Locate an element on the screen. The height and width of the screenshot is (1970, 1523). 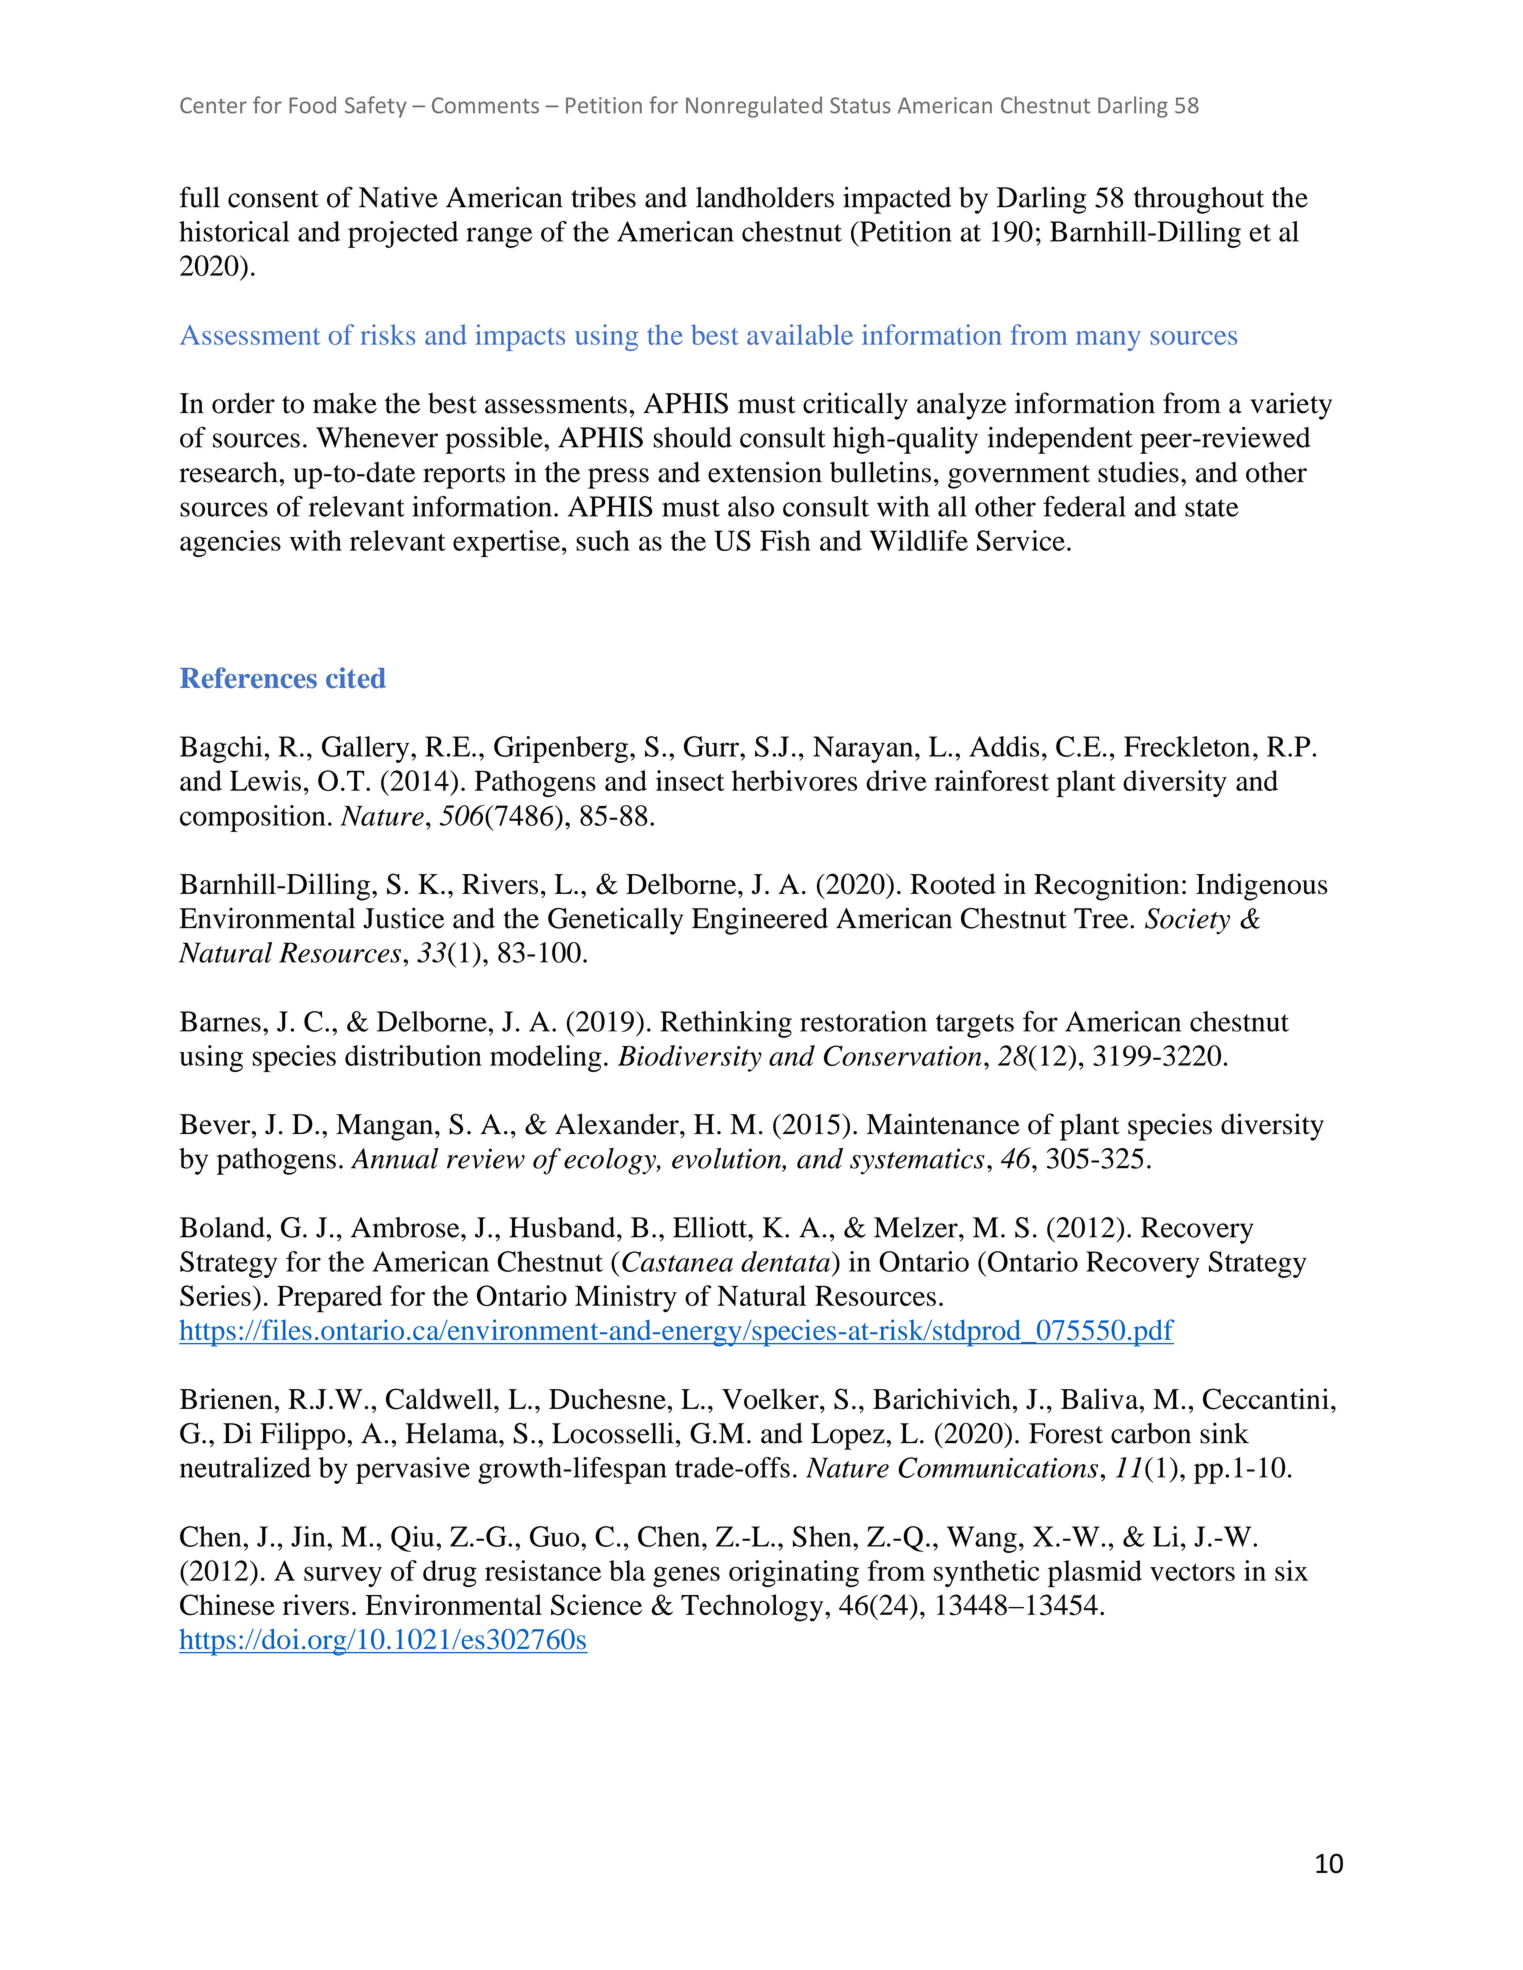
Whenever is located at coordinates (377, 437).
